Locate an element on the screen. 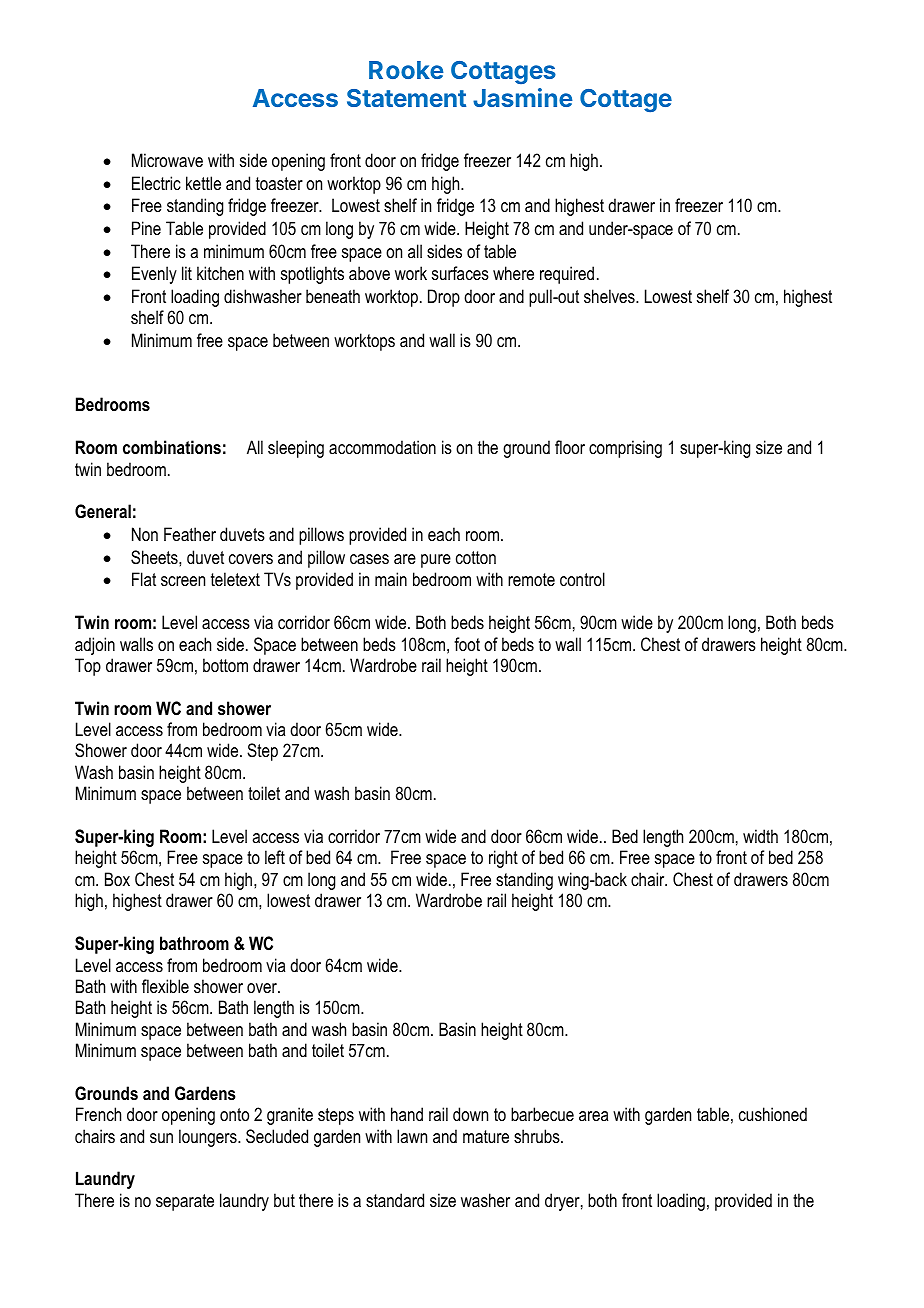 The height and width of the screenshot is (1308, 924). Statement is located at coordinates (406, 98).
